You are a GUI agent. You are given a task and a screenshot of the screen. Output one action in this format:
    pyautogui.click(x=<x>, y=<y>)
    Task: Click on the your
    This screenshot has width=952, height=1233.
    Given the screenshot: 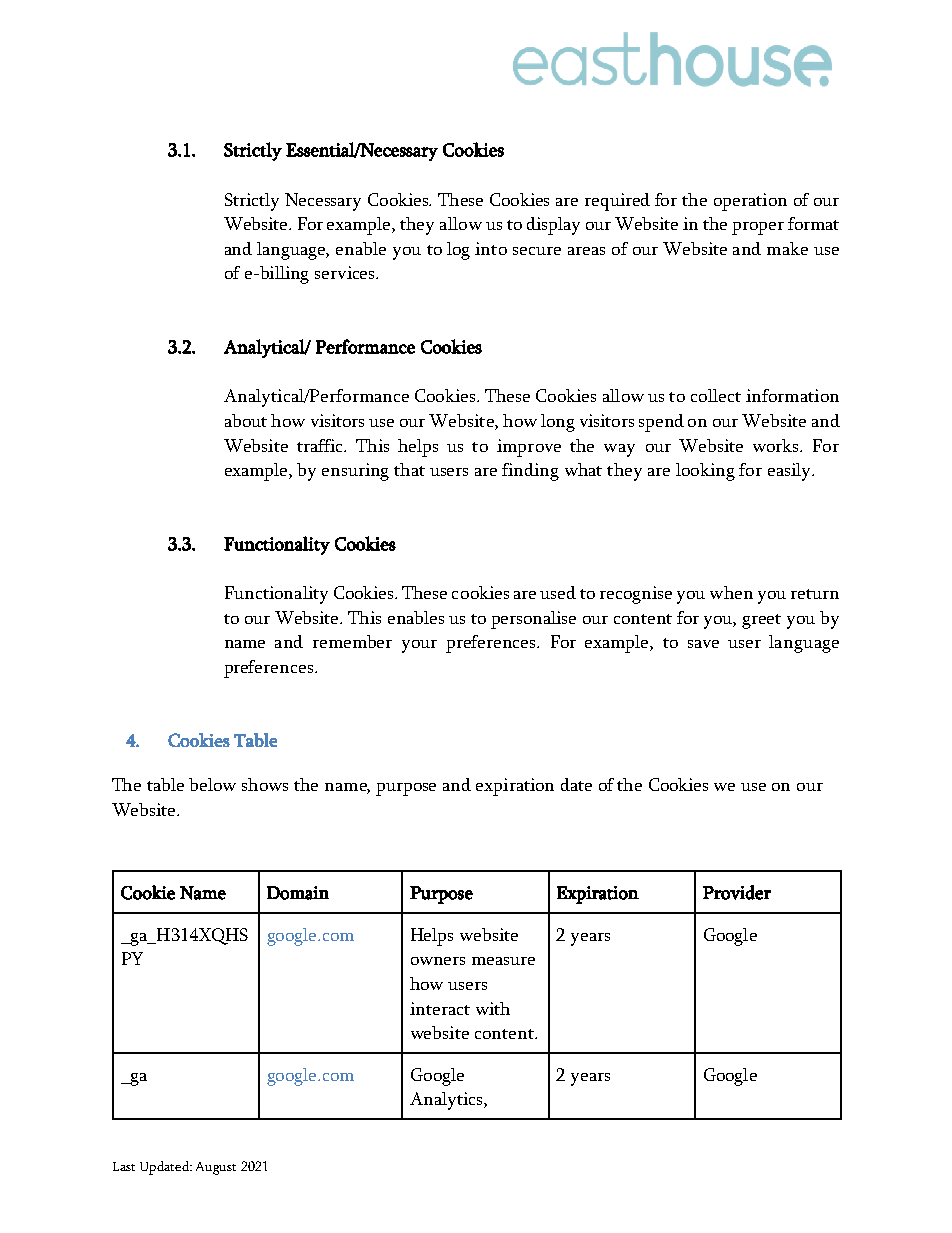 What is the action you would take?
    pyautogui.click(x=419, y=646)
